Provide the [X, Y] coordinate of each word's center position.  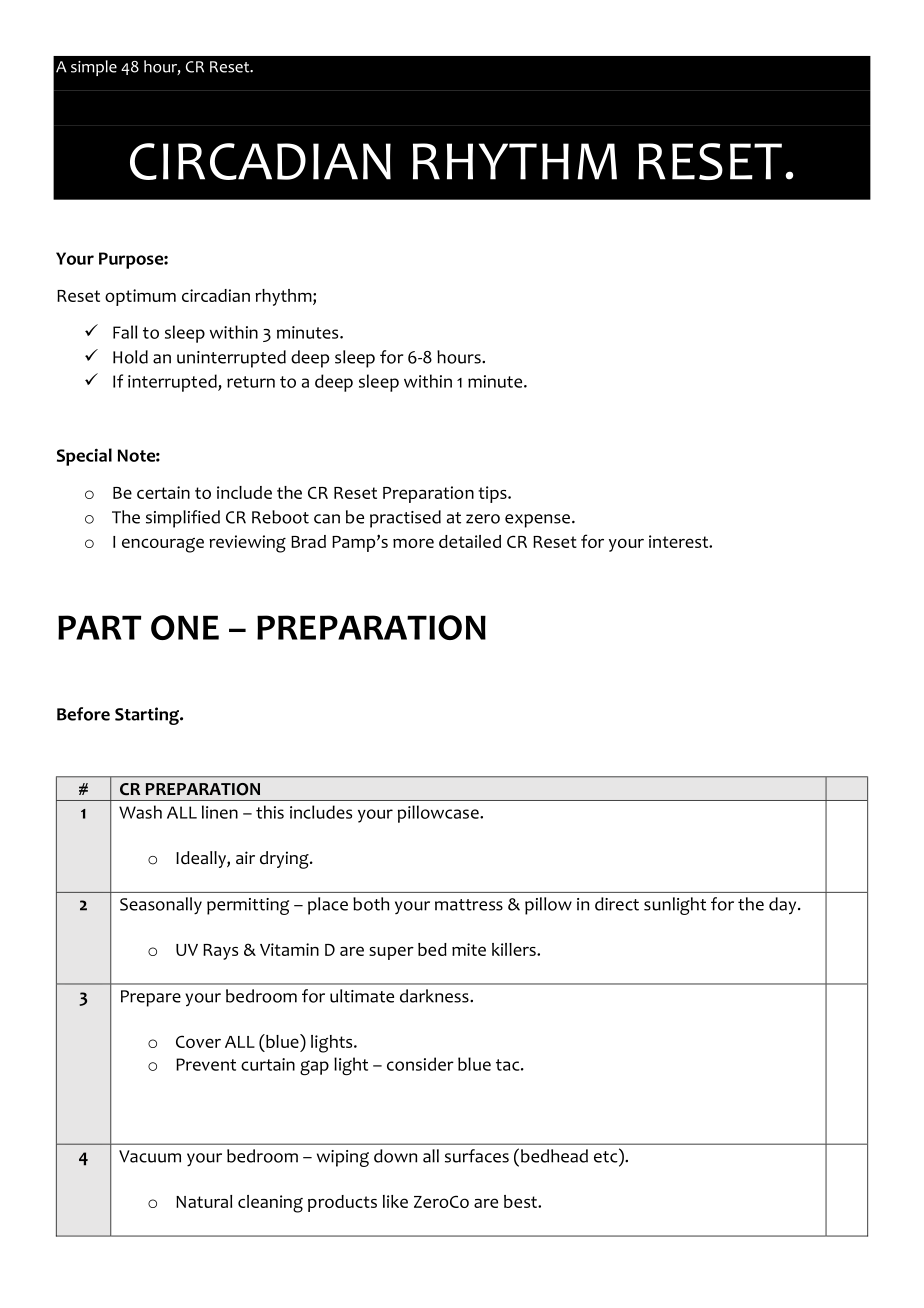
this [270, 812]
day [784, 906]
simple [94, 68]
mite [469, 949]
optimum [140, 297]
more [413, 543]
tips [493, 494]
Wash [140, 812]
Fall [125, 332]
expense [537, 521]
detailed [470, 541]
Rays [220, 952]
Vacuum [150, 1156]
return [251, 382]
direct [617, 904]
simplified [183, 519]
